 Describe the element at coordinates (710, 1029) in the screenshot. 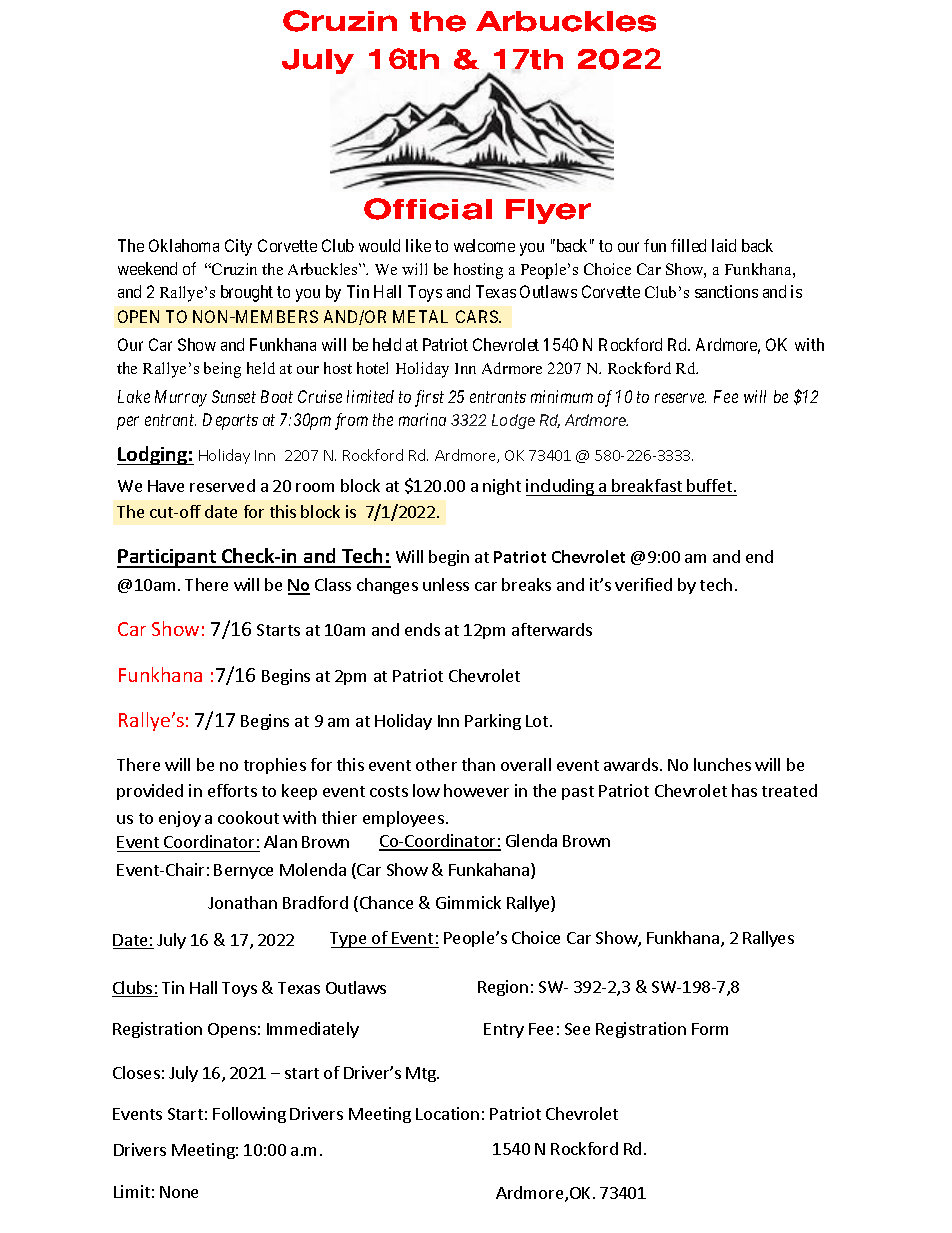

I see `Form` at that location.
